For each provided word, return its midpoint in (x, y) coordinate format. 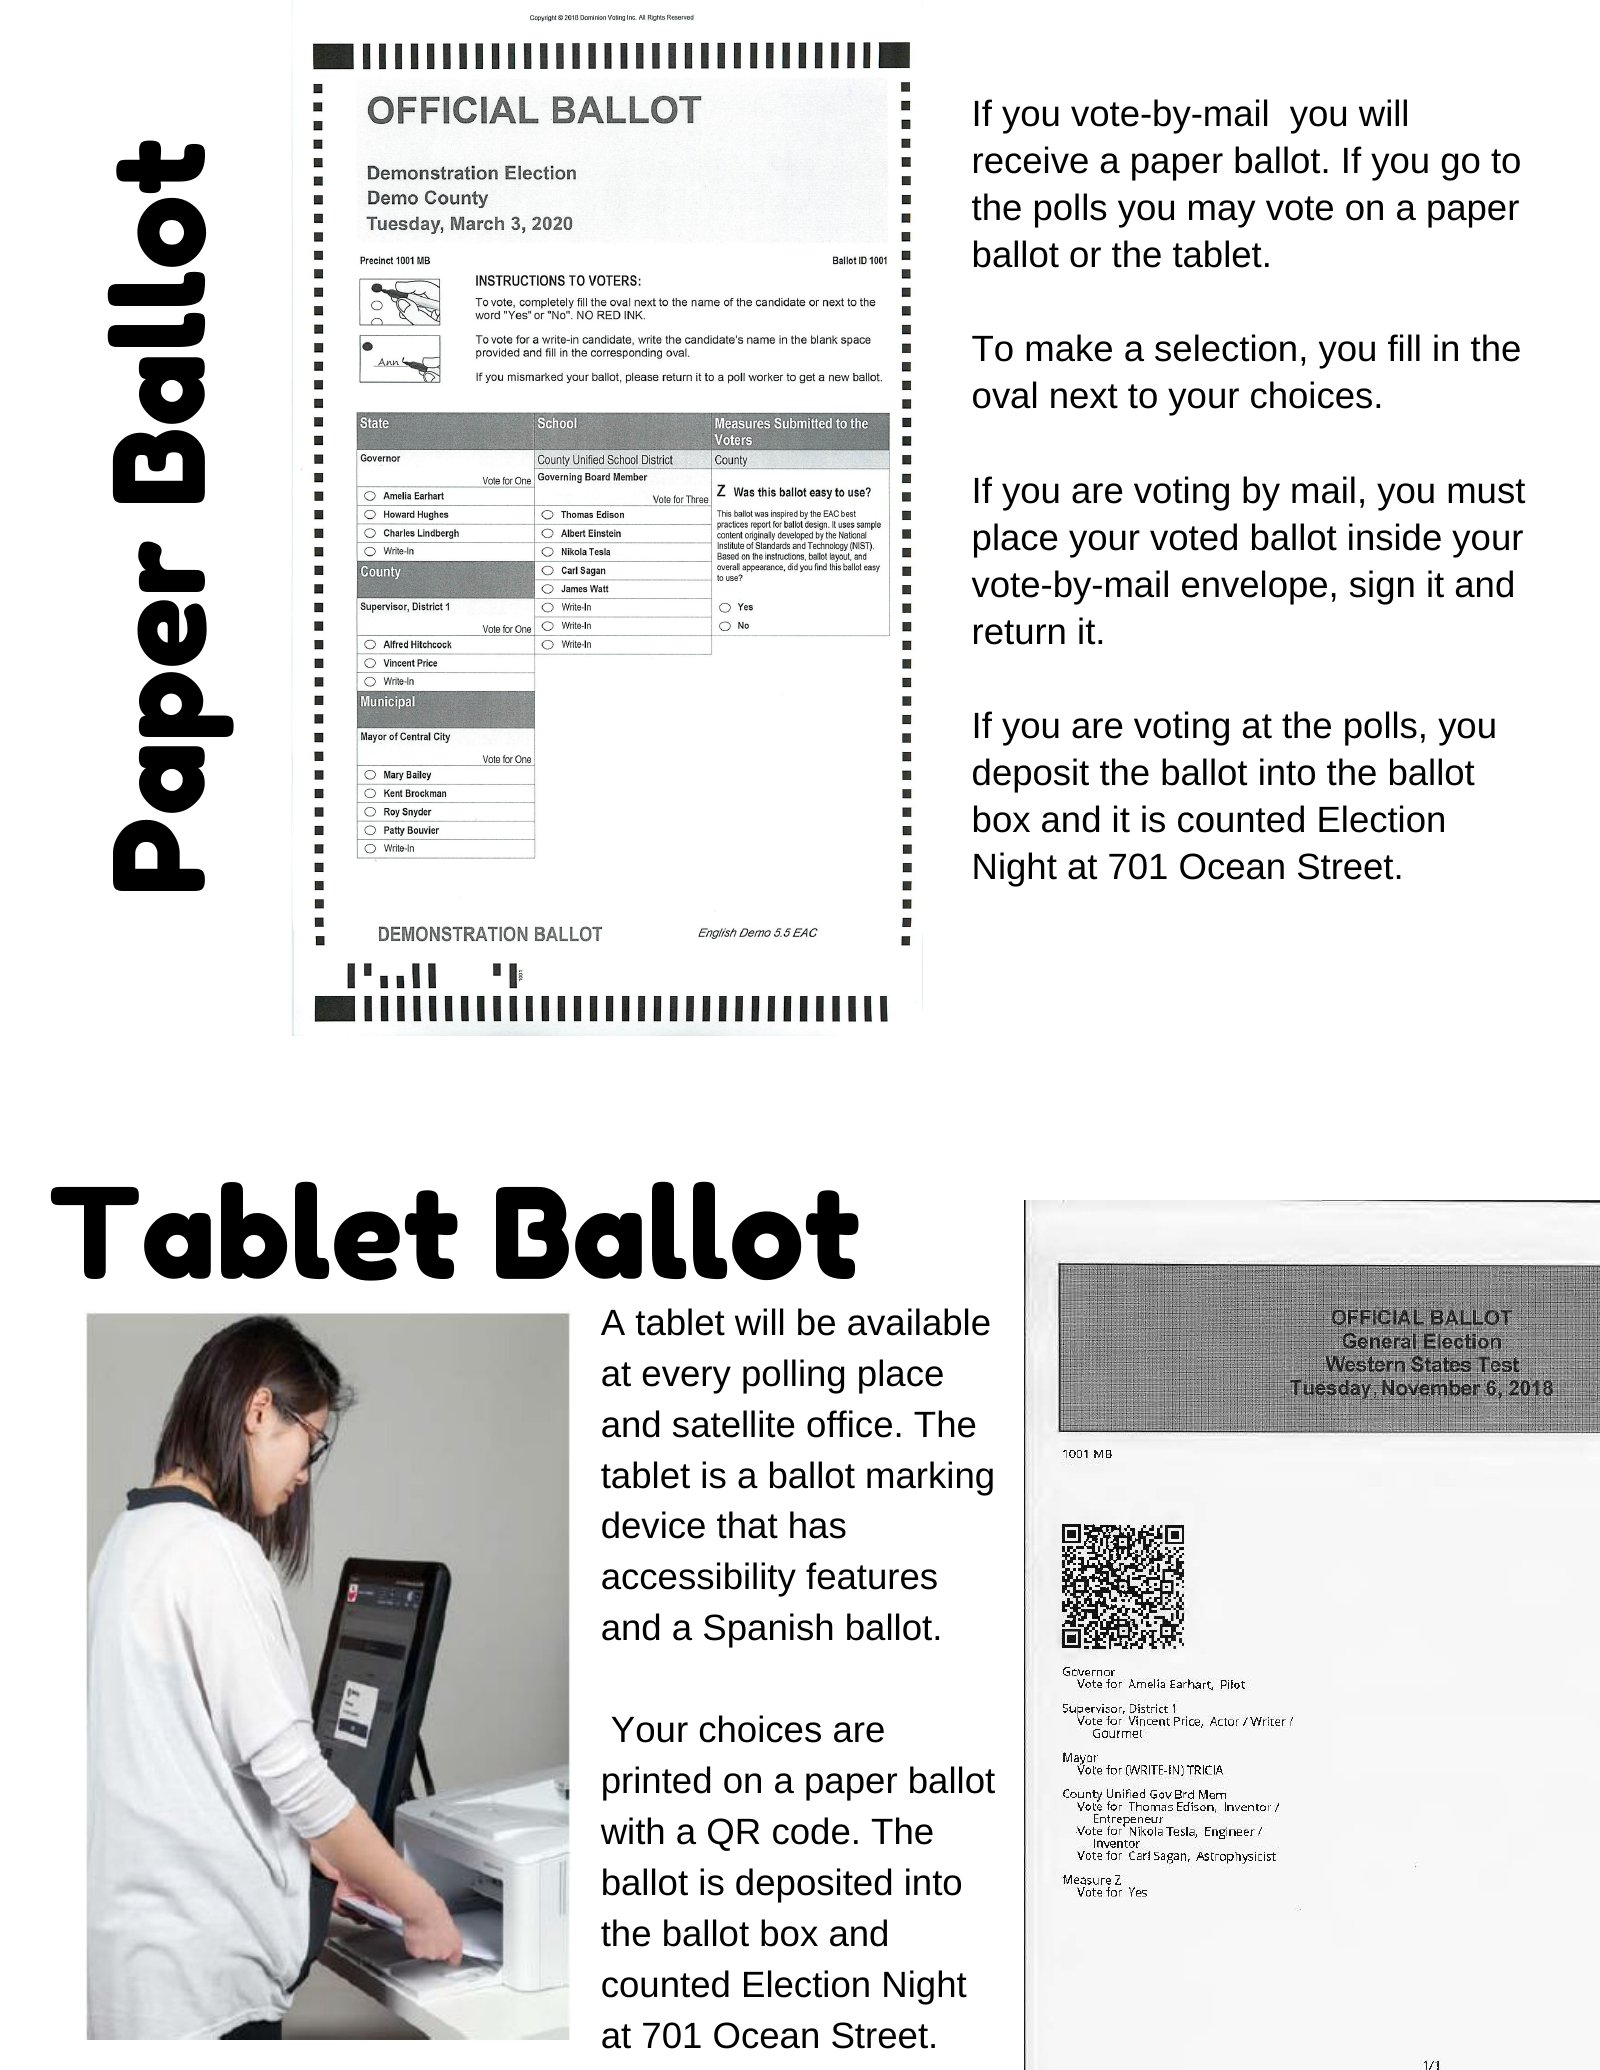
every (687, 1380)
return (1019, 632)
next (1084, 396)
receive (1031, 160)
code (811, 1831)
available (919, 1322)
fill (1404, 347)
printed (657, 1783)
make (1069, 348)
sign (1382, 587)
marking (930, 1478)
